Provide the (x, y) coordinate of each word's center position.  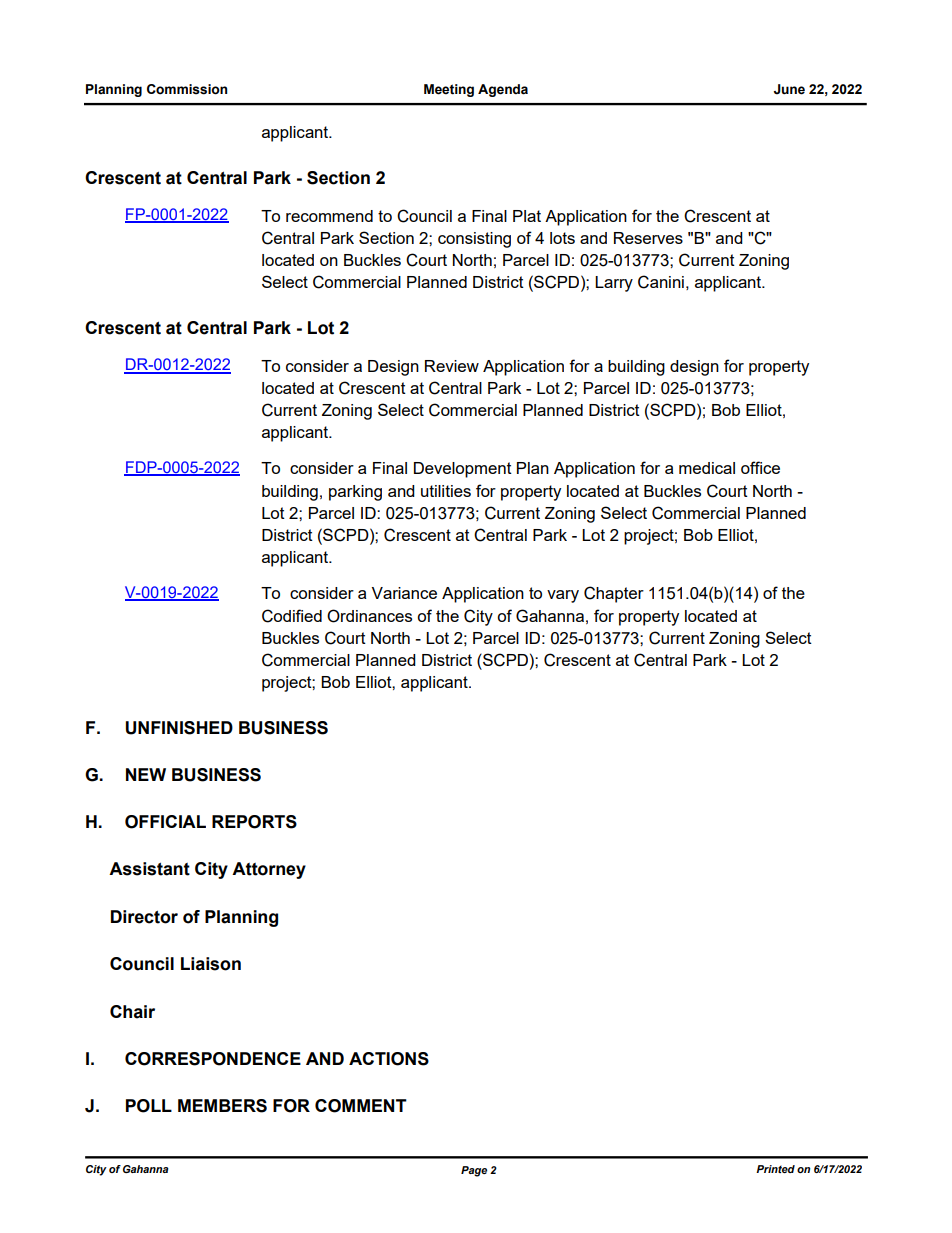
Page (474, 1171)
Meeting (449, 90)
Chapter (614, 594)
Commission (187, 89)
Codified (292, 616)
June (789, 89)
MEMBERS (222, 1106)
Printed (775, 1169)
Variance (404, 593)
